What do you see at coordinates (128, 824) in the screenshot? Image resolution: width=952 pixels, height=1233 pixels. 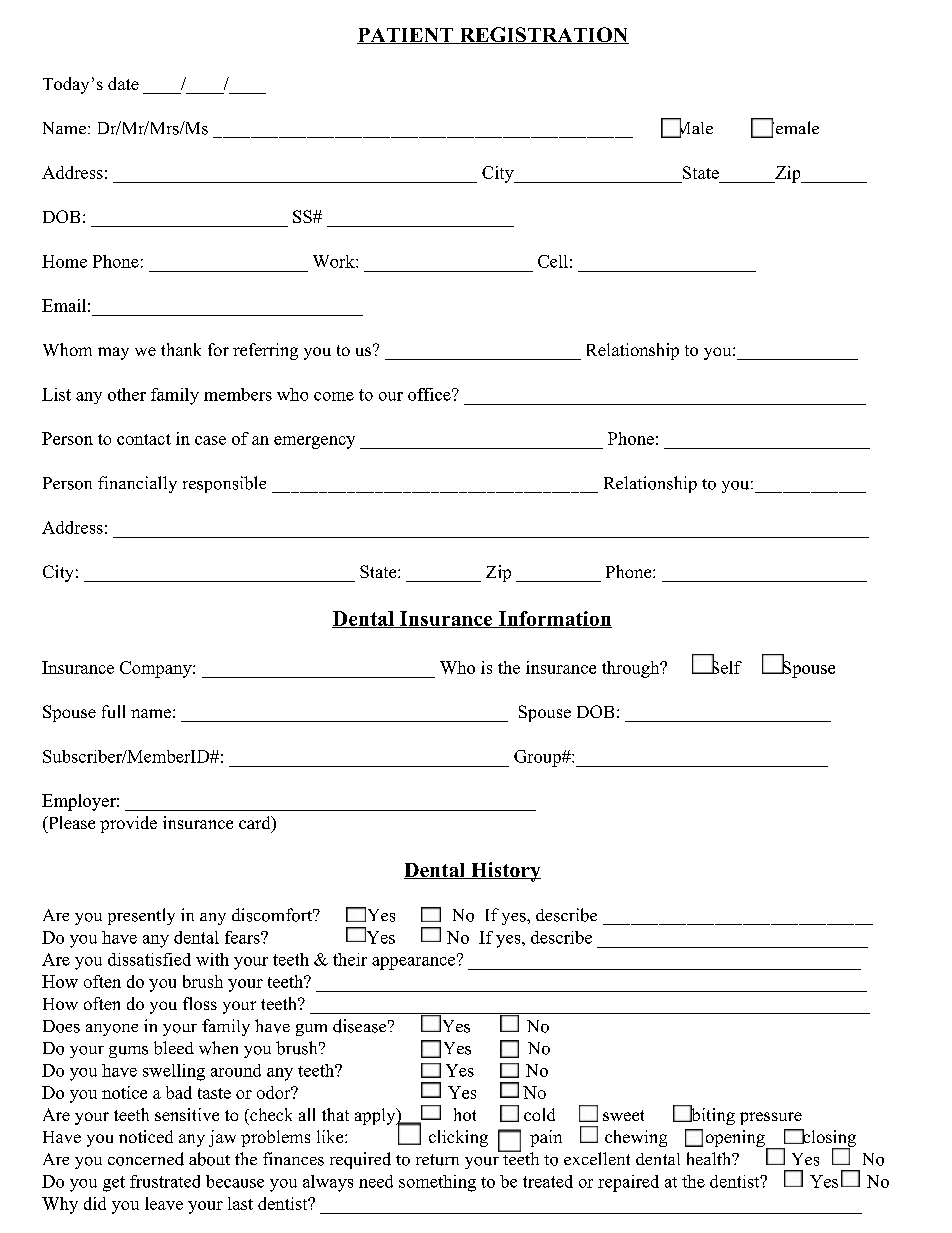 I see `provide` at bounding box center [128, 824].
